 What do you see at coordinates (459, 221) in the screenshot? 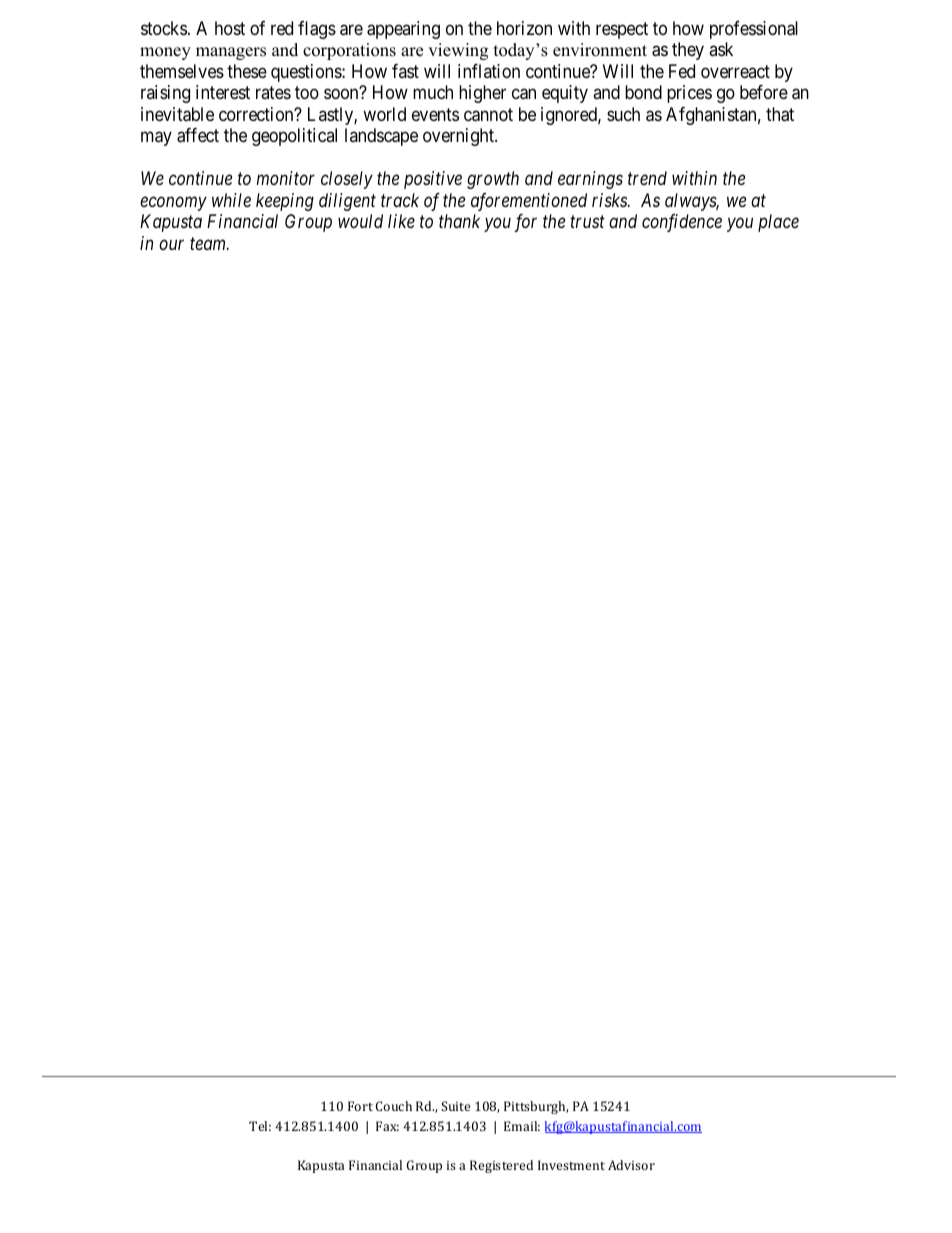
I see `thank` at bounding box center [459, 221].
